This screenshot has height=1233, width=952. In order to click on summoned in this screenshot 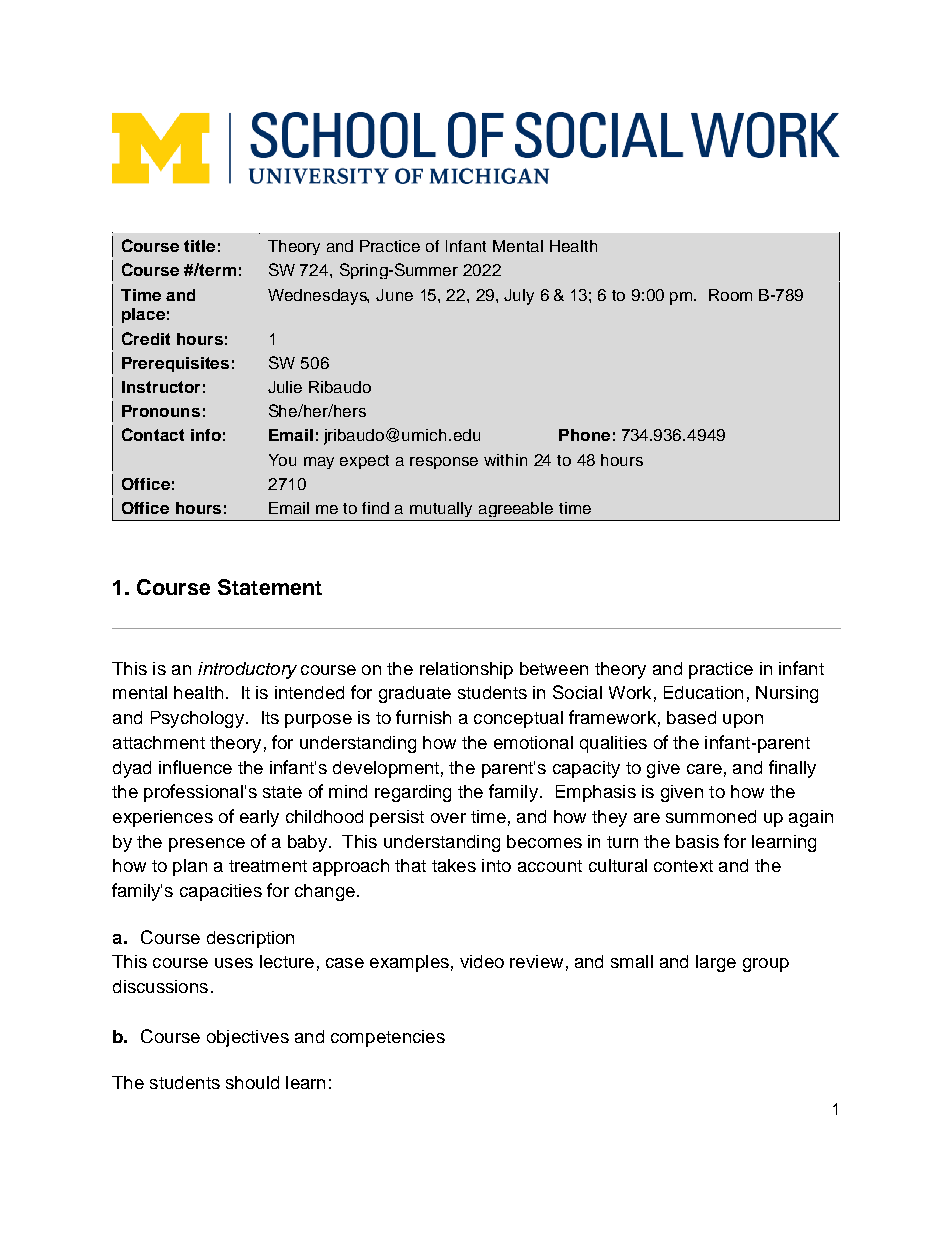, I will do `click(711, 816)`.
